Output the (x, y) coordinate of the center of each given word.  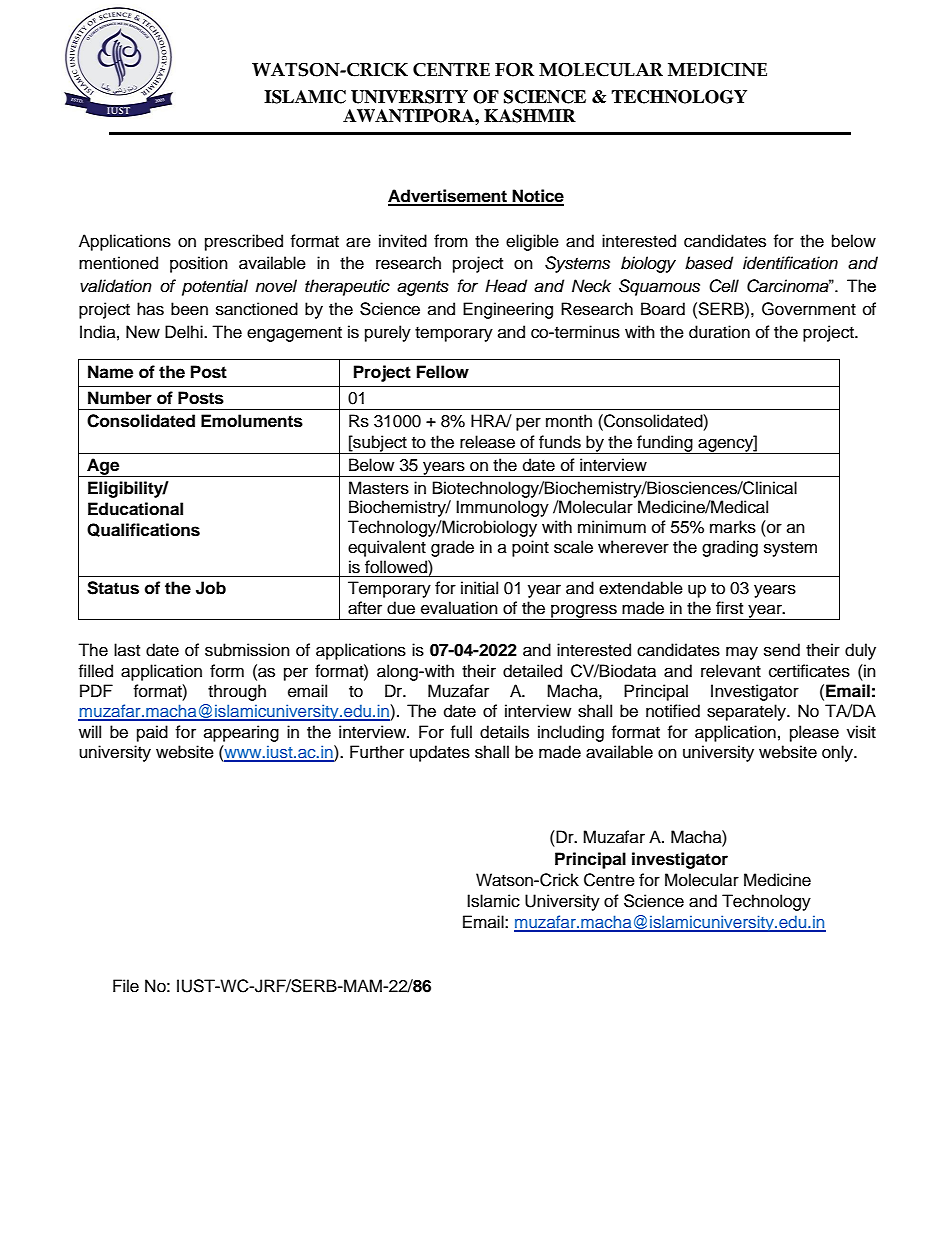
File (126, 986)
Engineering (508, 310)
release (487, 442)
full (461, 732)
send (782, 650)
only (838, 753)
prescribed (244, 242)
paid (152, 733)
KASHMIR (530, 116)
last (127, 650)
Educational (135, 509)
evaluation (459, 608)
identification (790, 263)
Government (809, 309)
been (189, 309)
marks (733, 527)
